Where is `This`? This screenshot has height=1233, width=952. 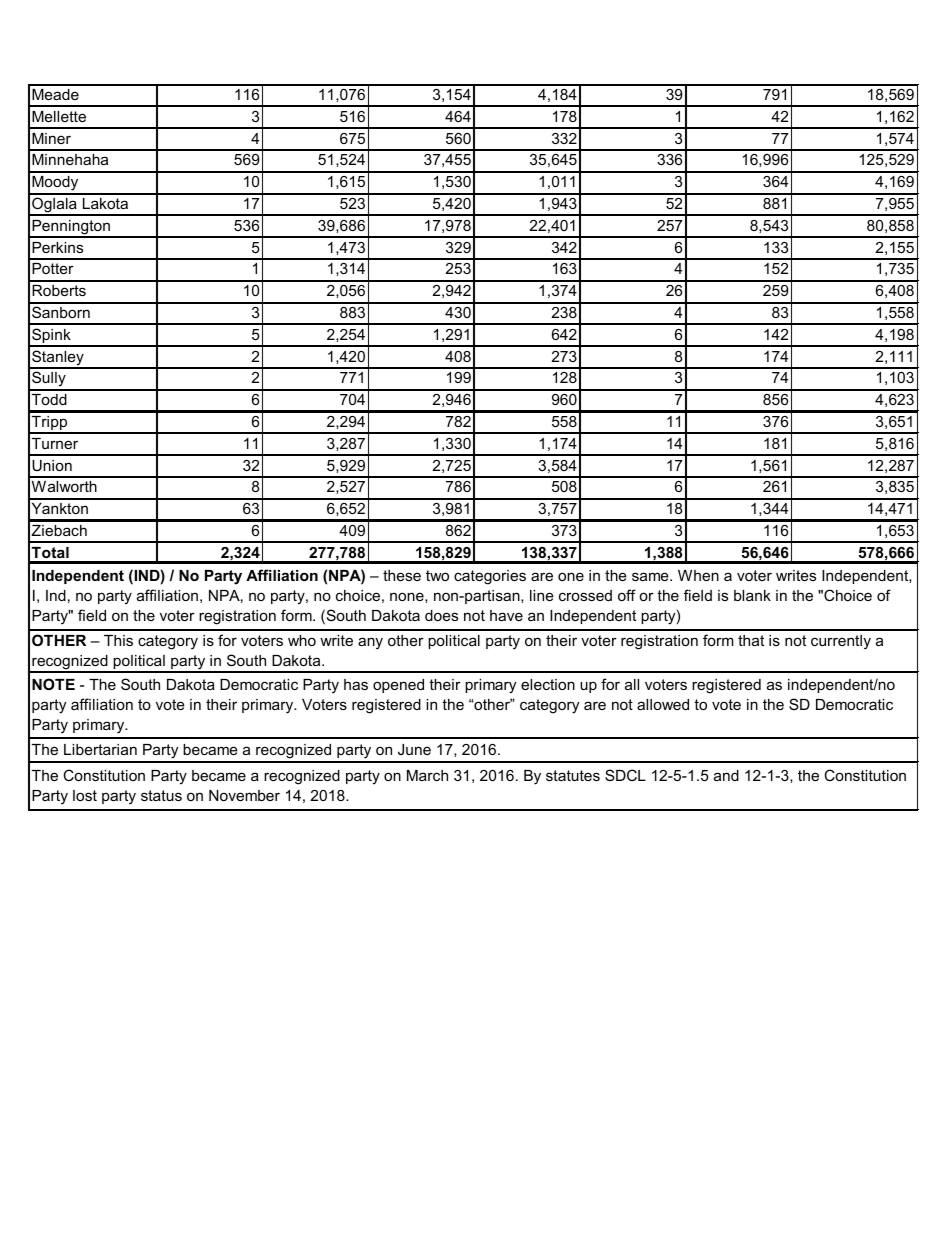 This is located at coordinates (118, 640).
